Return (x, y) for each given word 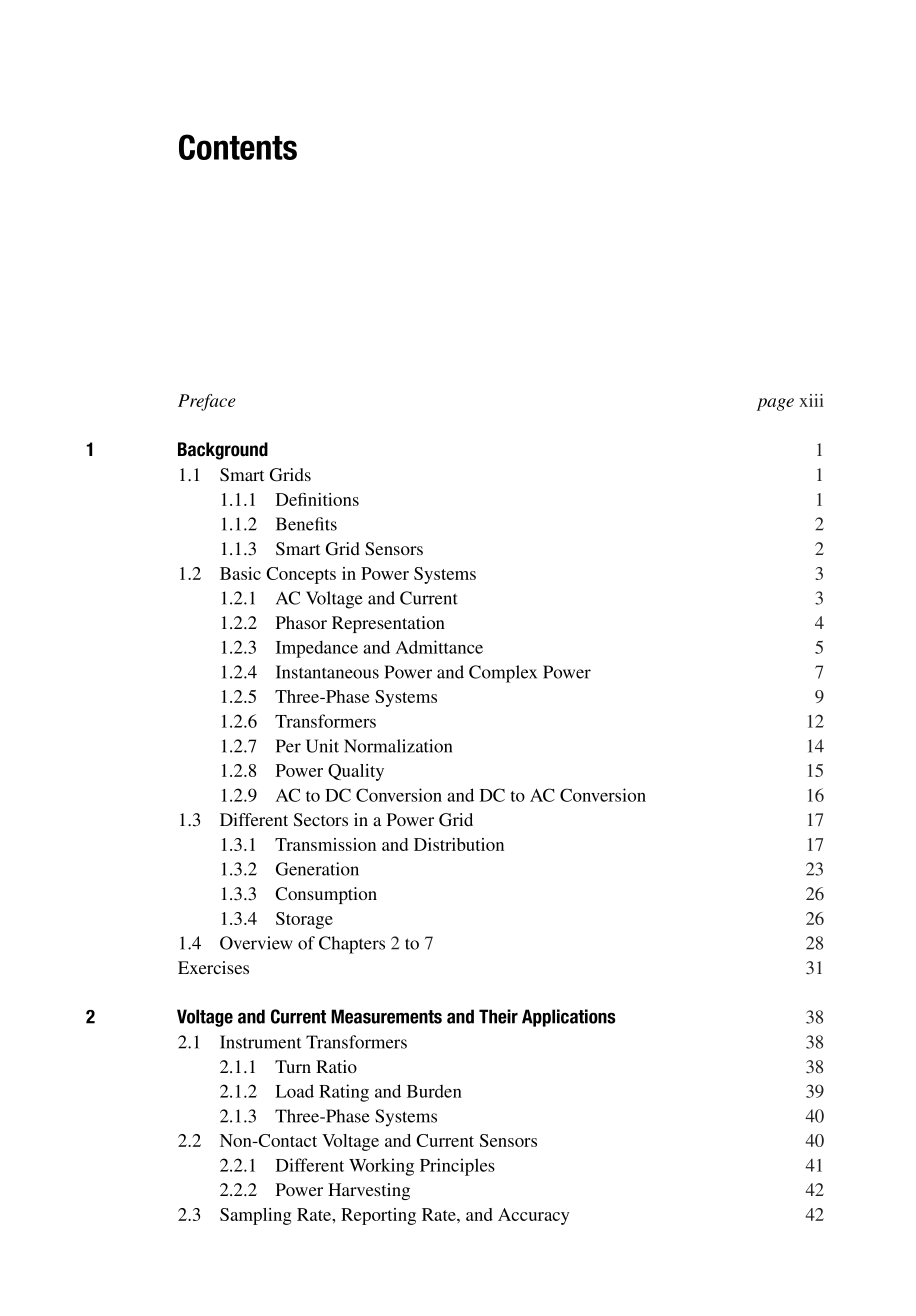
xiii (811, 400)
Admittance (439, 647)
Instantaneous (327, 672)
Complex (503, 674)
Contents (238, 147)
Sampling (256, 1216)
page (775, 404)
